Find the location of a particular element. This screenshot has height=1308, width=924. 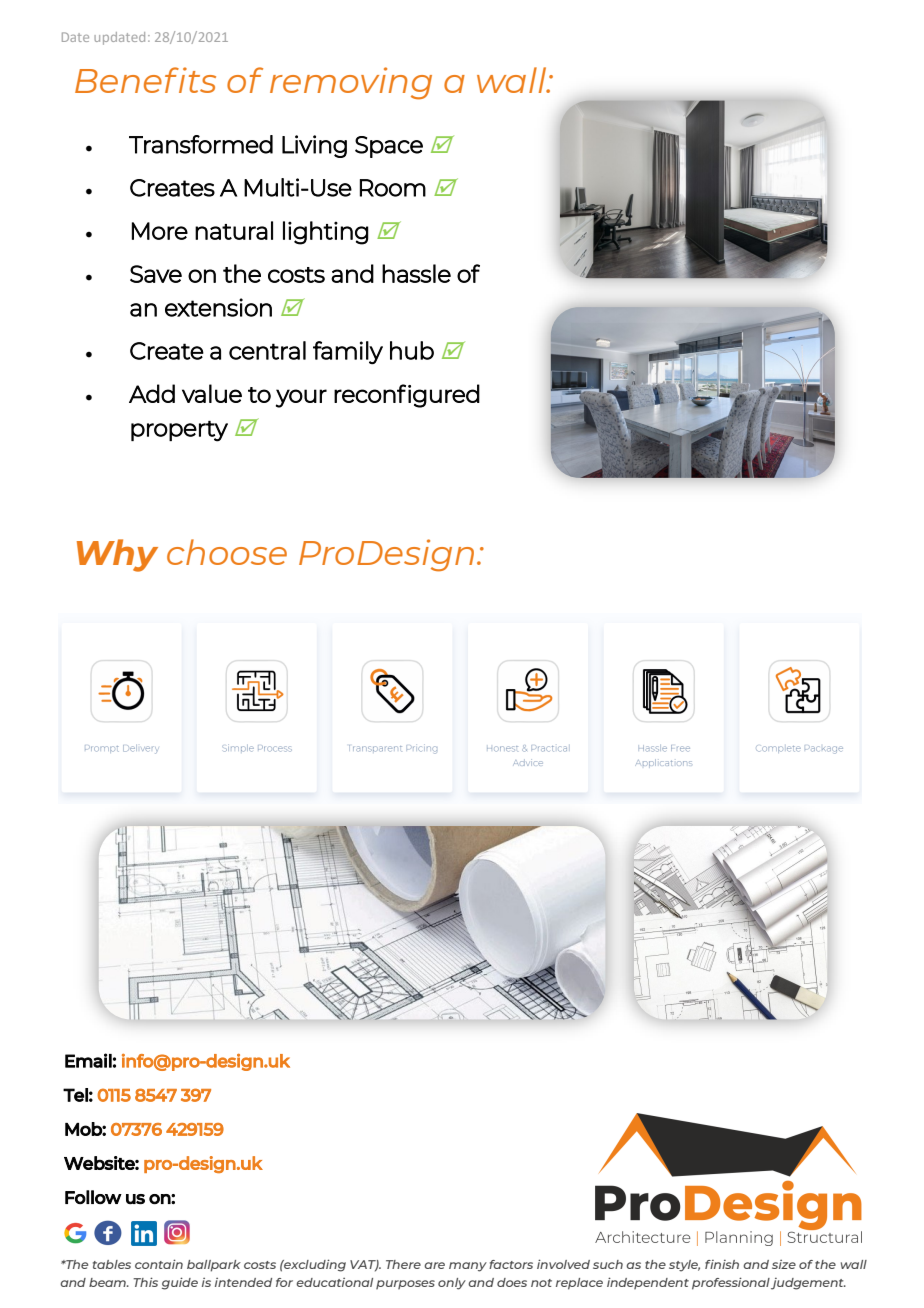

choose is located at coordinates (227, 552).
